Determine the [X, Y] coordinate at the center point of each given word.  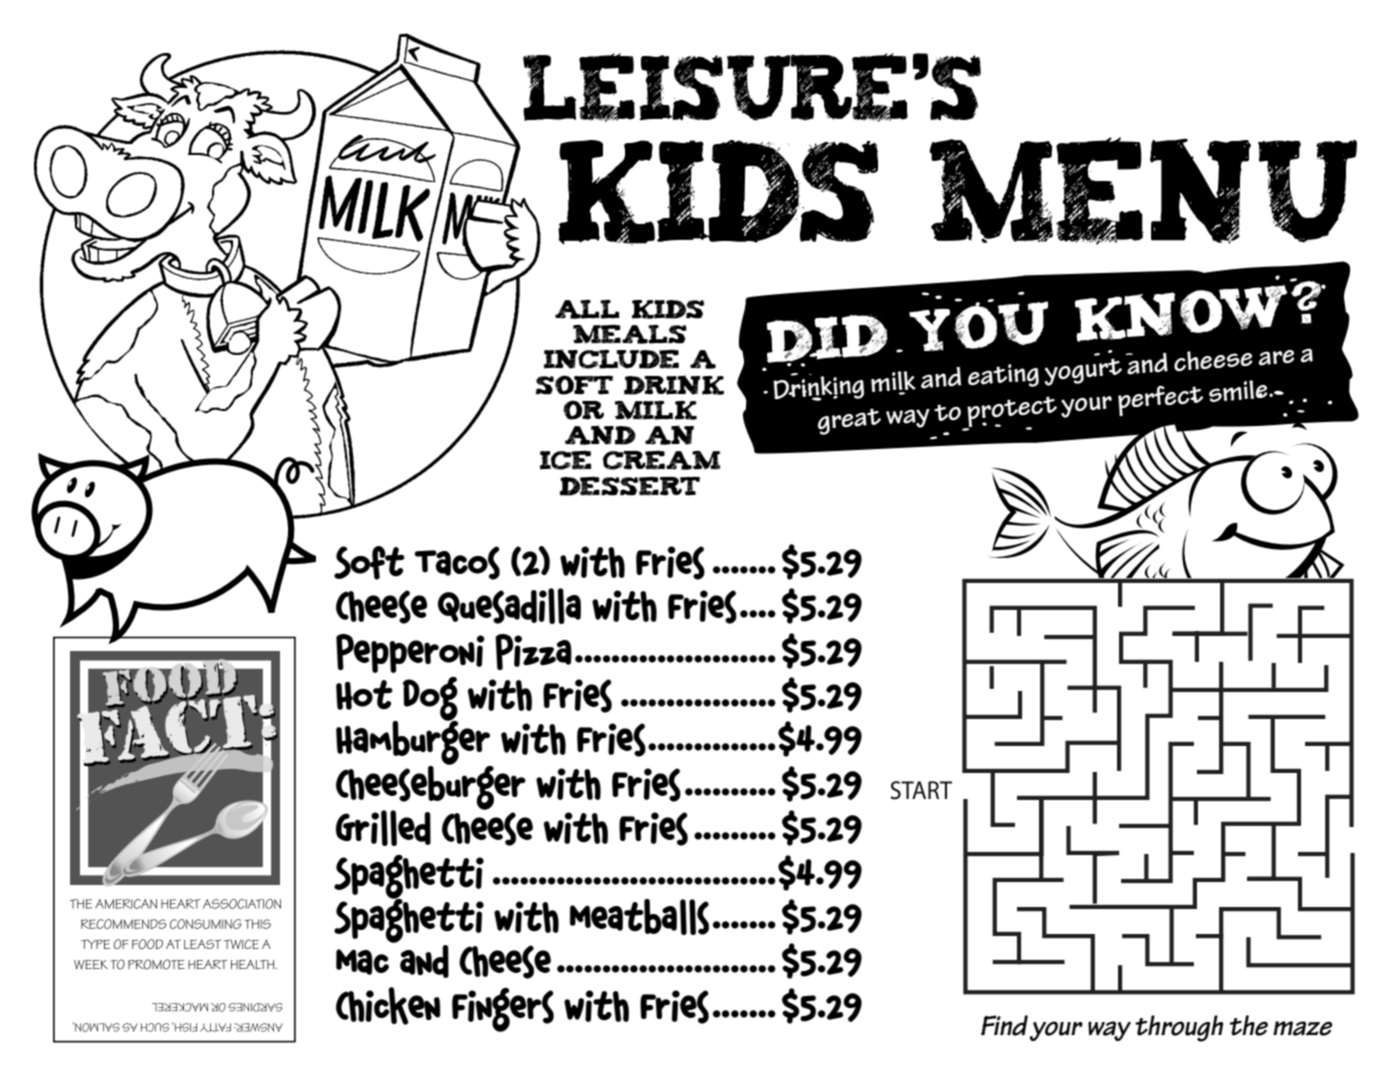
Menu [1143, 191]
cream [661, 460]
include [611, 359]
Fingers [503, 1010]
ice [566, 460]
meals [630, 334]
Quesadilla [509, 606]
